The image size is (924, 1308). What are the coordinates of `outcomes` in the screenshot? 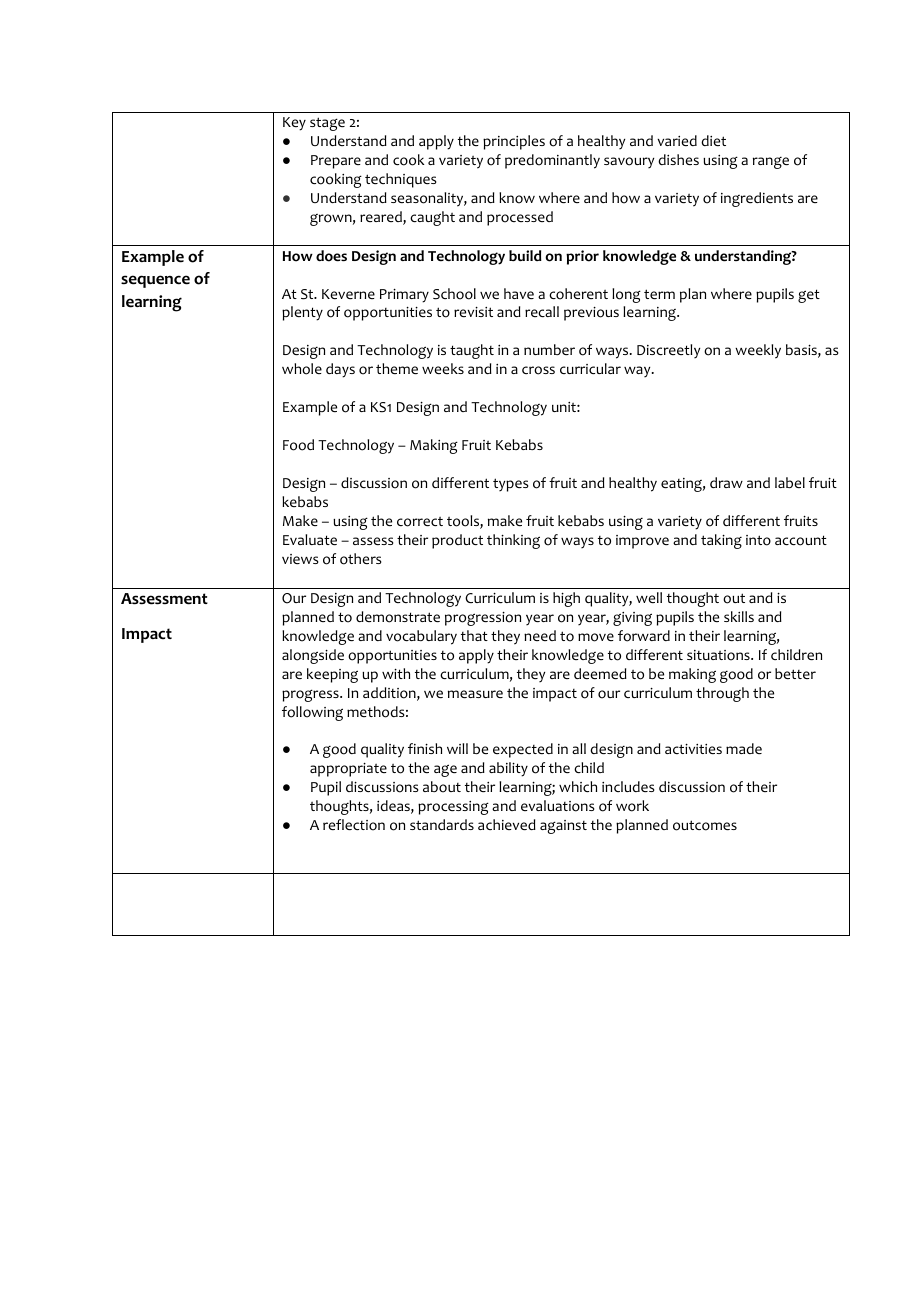 It's located at (705, 825).
